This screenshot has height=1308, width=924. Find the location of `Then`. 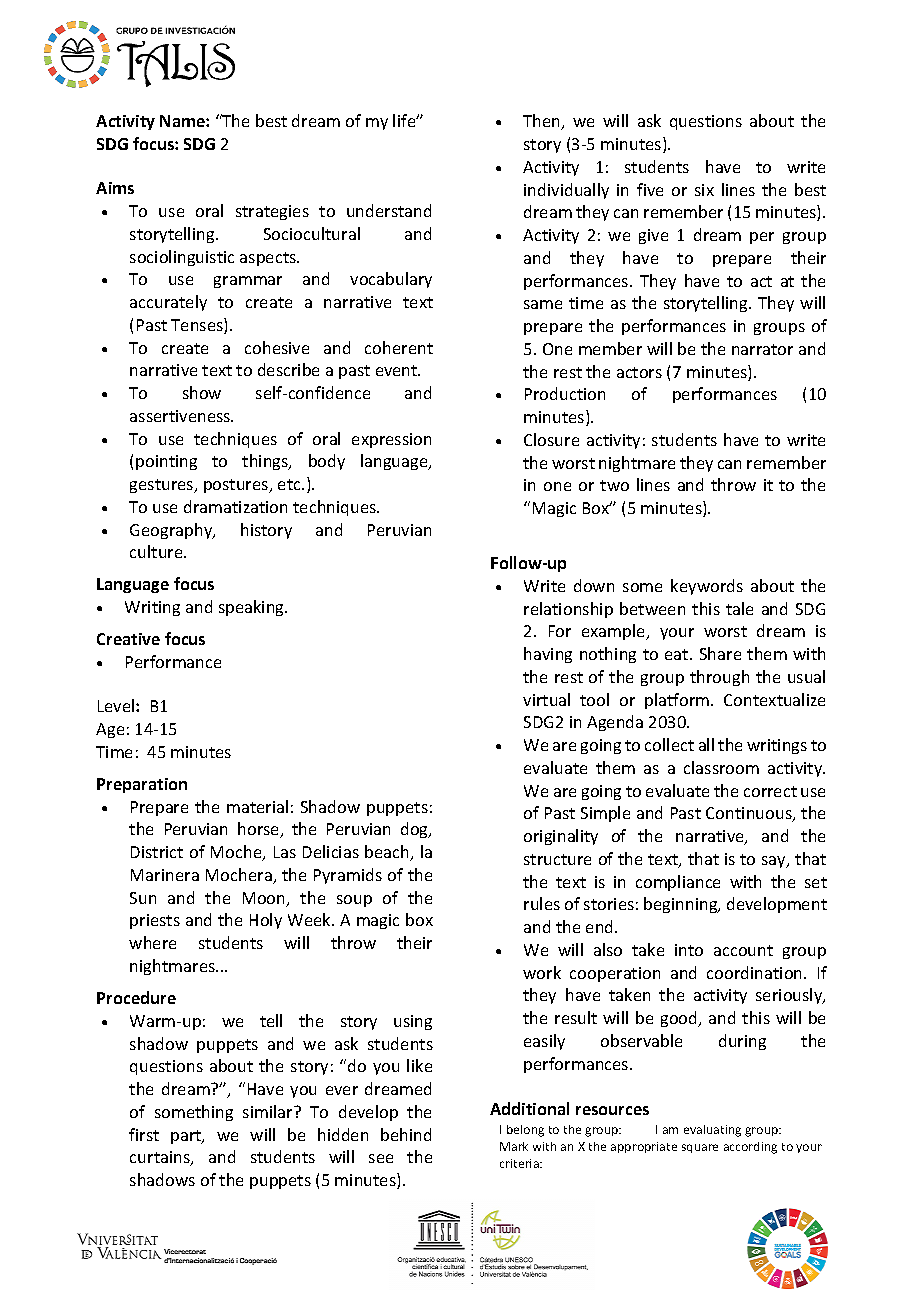

Then is located at coordinates (543, 122).
